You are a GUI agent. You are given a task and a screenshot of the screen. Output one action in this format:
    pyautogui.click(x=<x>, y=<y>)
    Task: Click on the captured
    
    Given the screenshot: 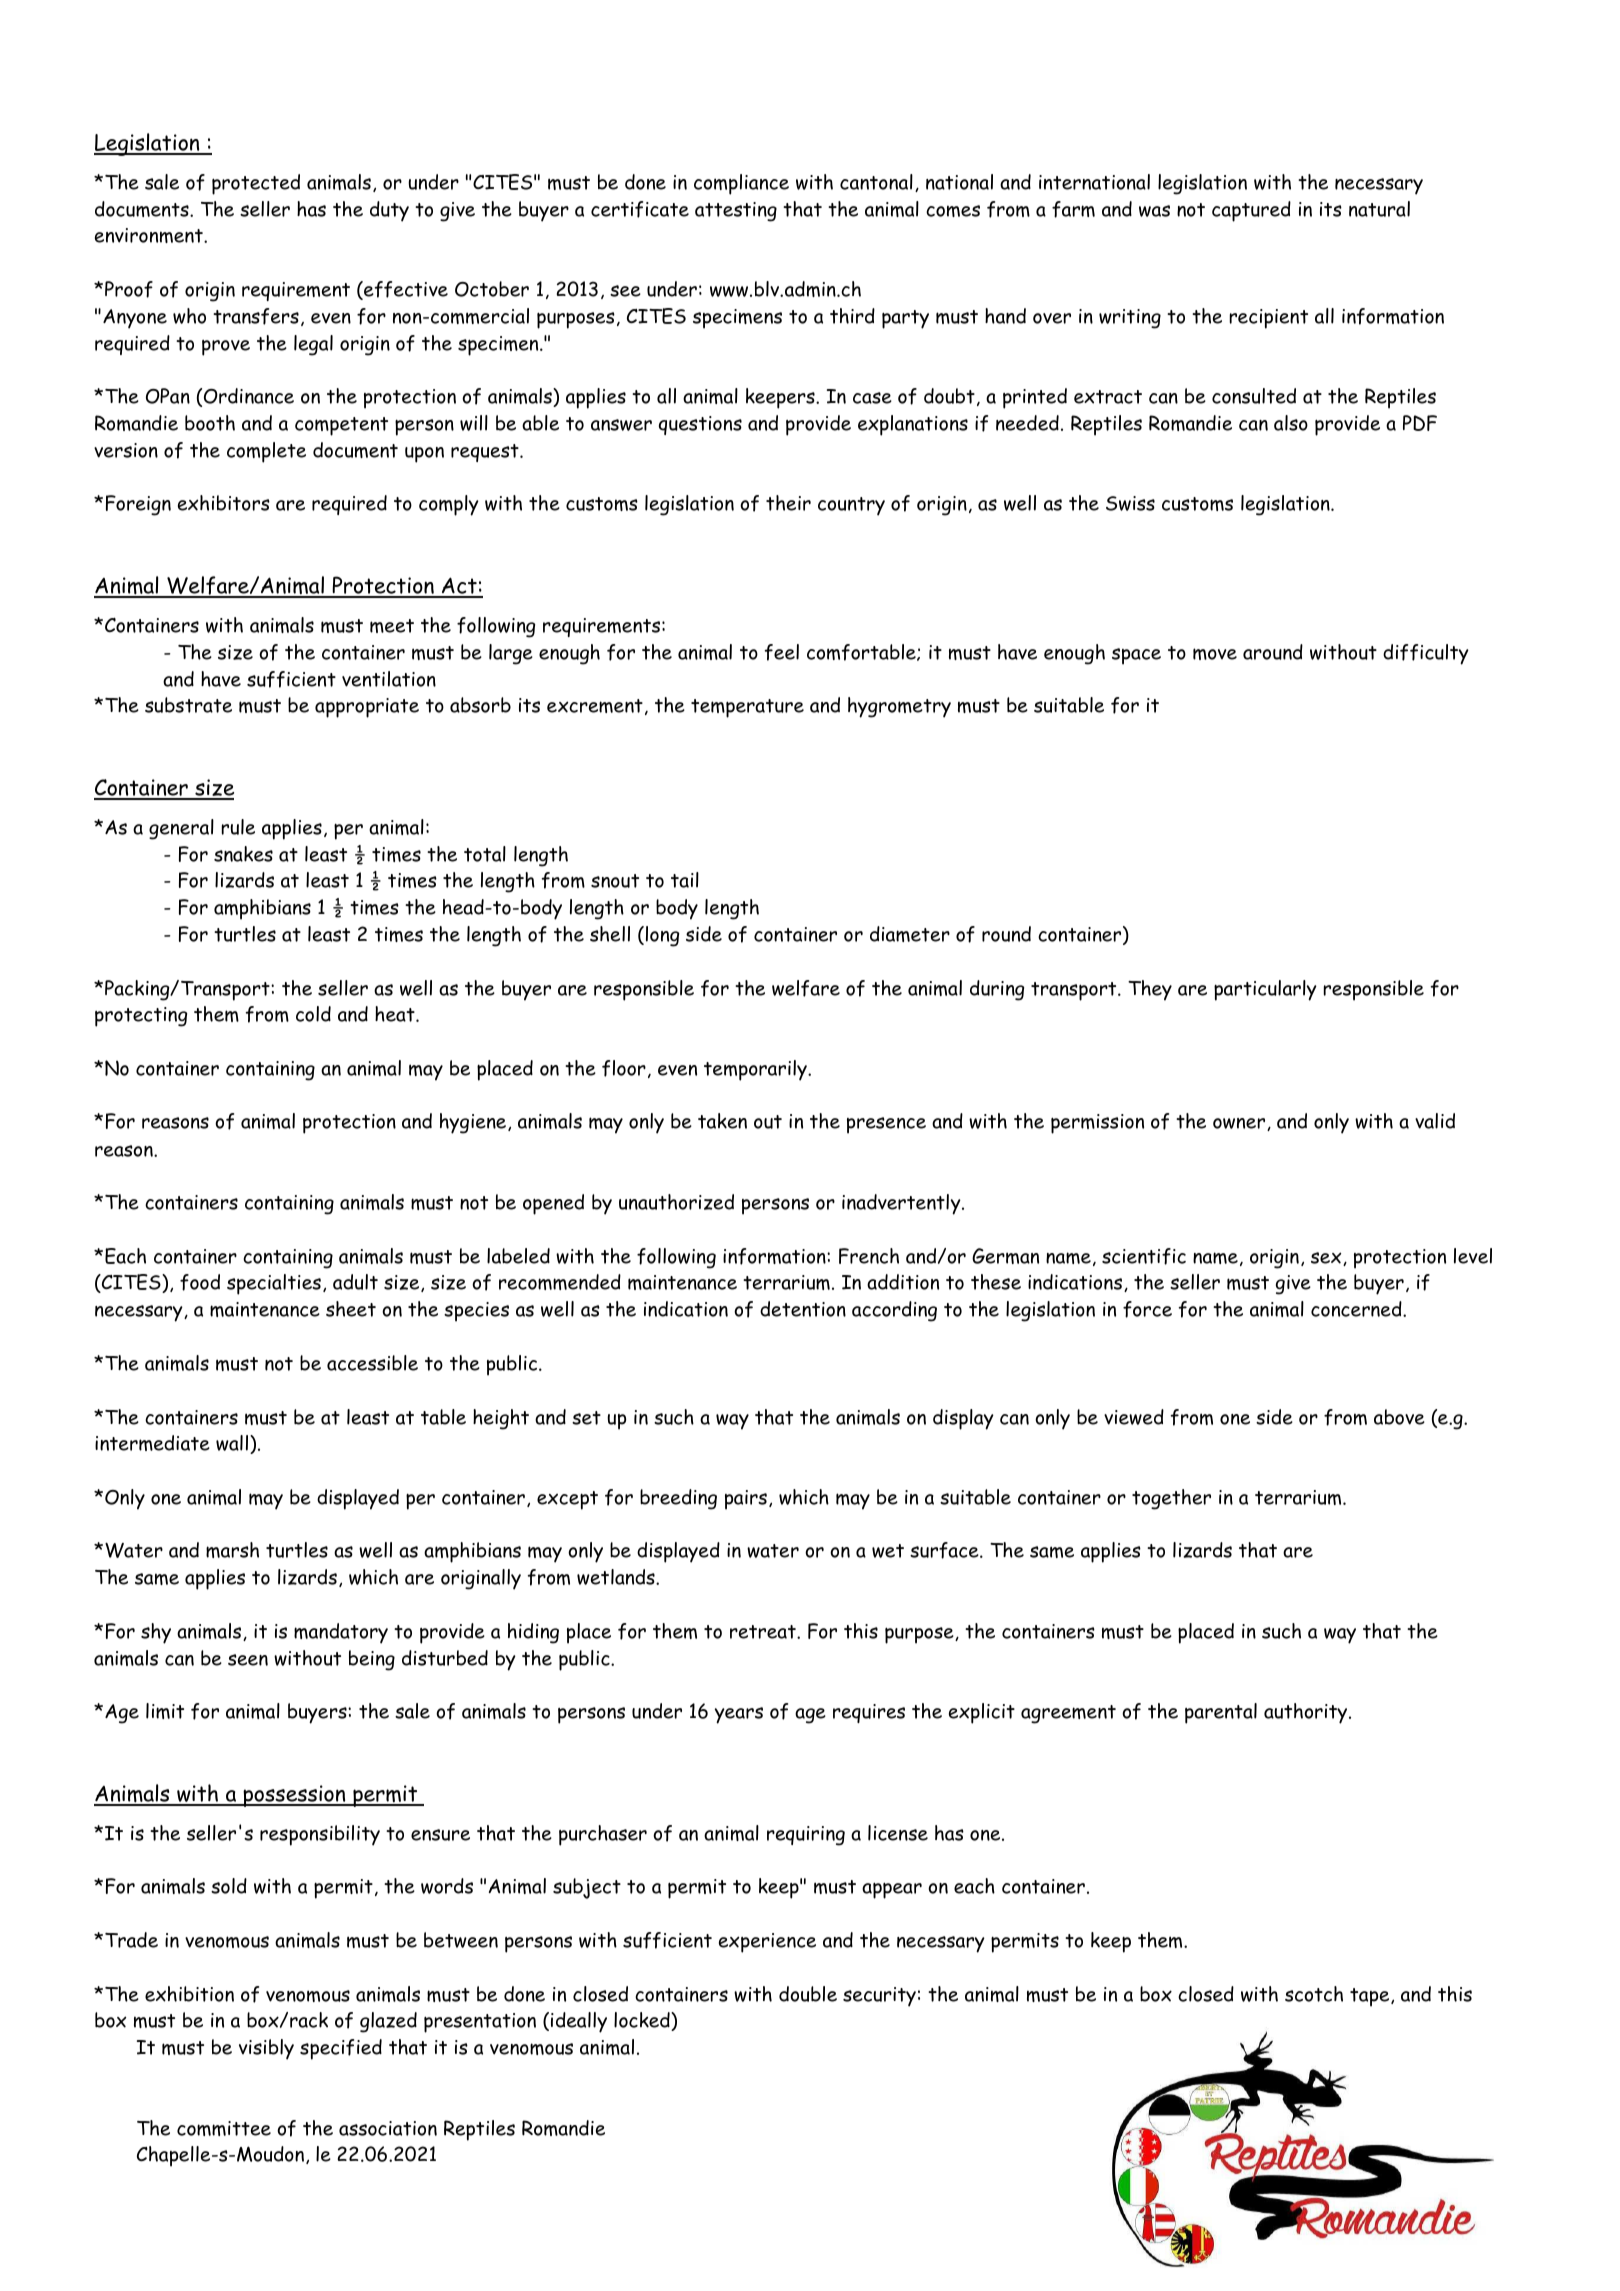 What is the action you would take?
    pyautogui.click(x=1251, y=211)
